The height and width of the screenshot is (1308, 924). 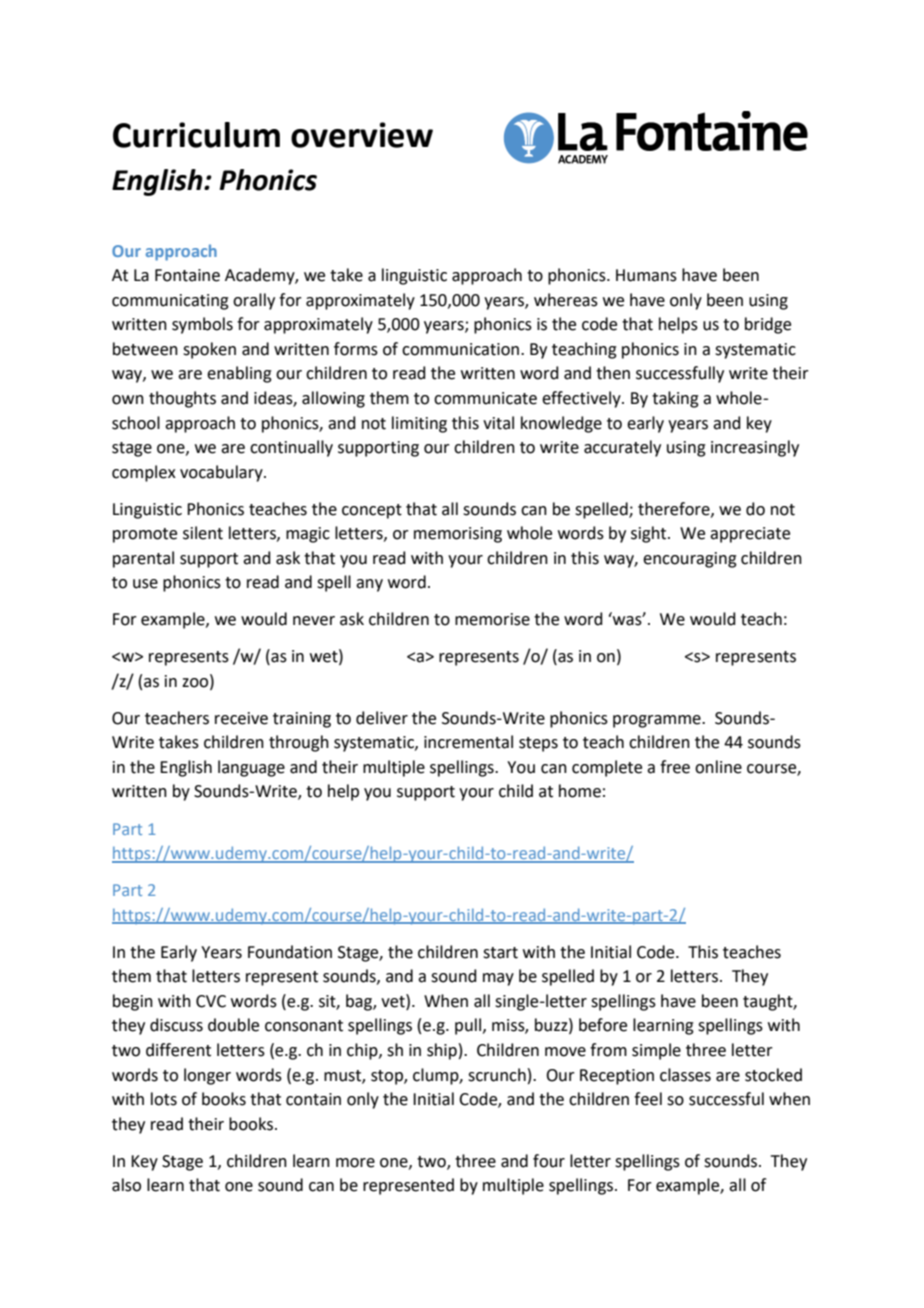 I want to click on thoughts, so click(x=182, y=399).
